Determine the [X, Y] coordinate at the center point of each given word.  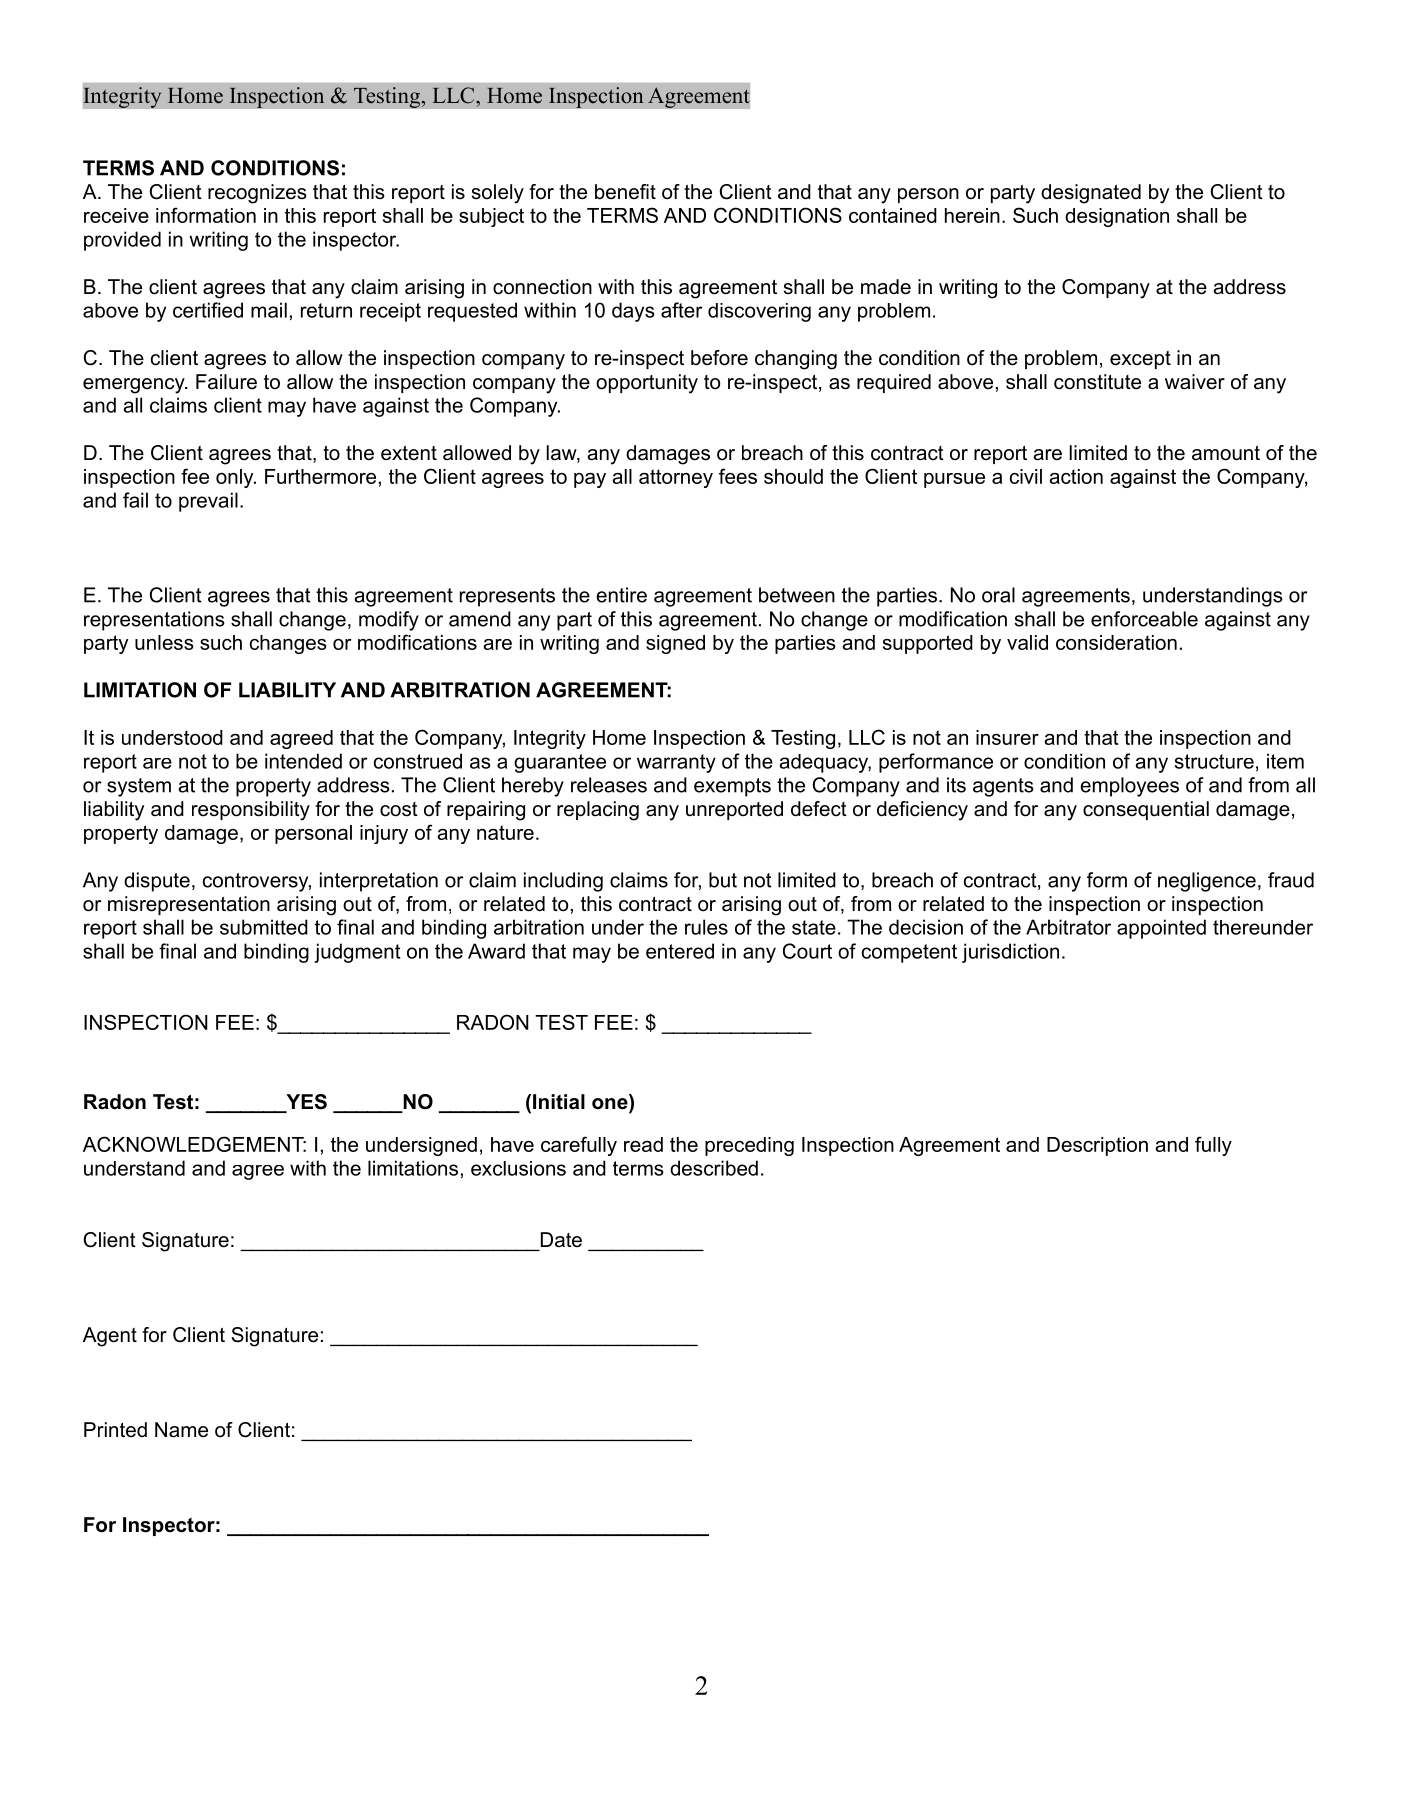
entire [621, 595]
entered [680, 951]
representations [154, 621]
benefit [625, 192]
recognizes [257, 194]
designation [1117, 217]
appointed [1161, 929]
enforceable [1144, 619]
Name [181, 1430]
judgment [357, 953]
